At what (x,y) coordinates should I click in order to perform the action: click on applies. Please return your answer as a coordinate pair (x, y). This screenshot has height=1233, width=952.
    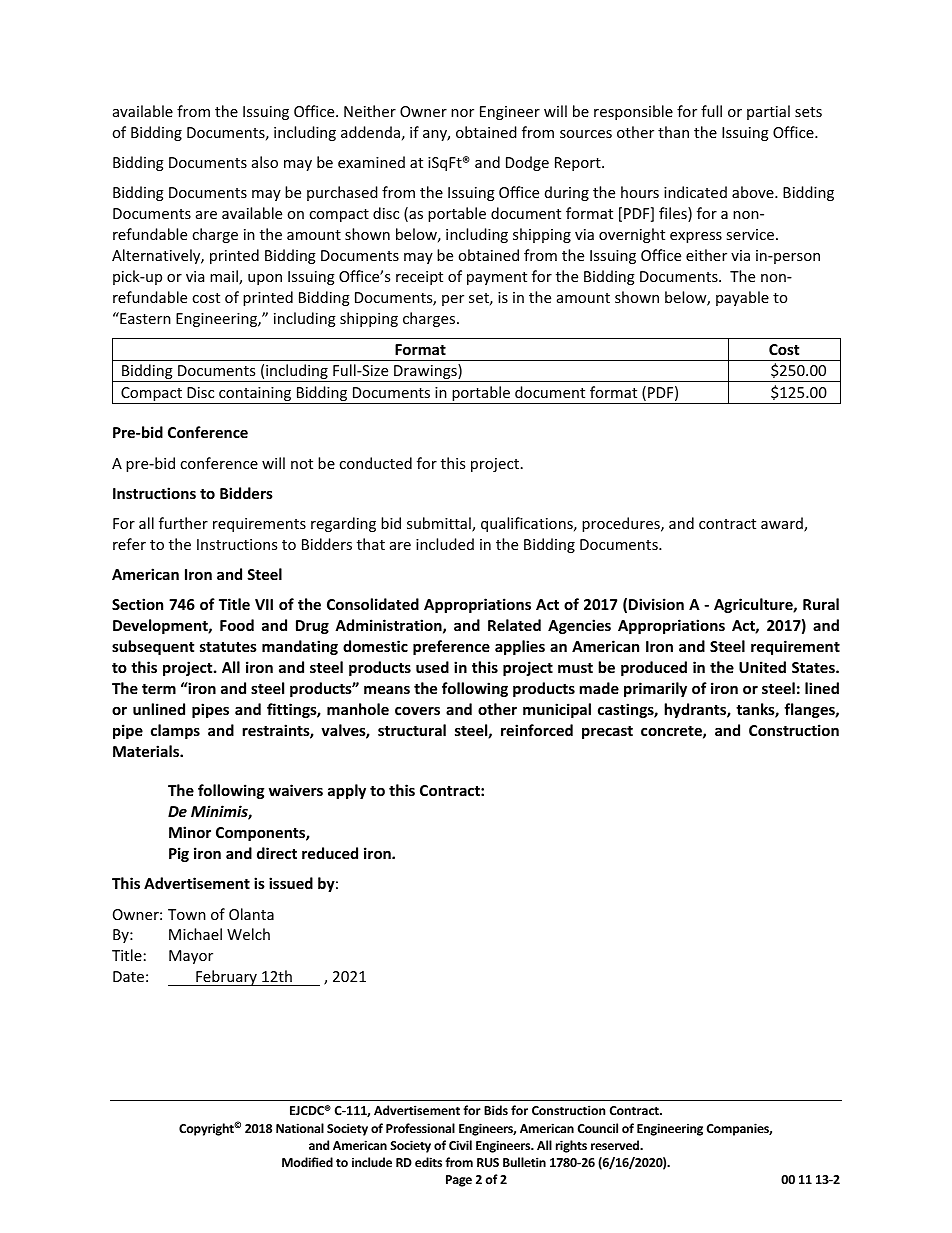
    Looking at the image, I should click on (520, 647).
